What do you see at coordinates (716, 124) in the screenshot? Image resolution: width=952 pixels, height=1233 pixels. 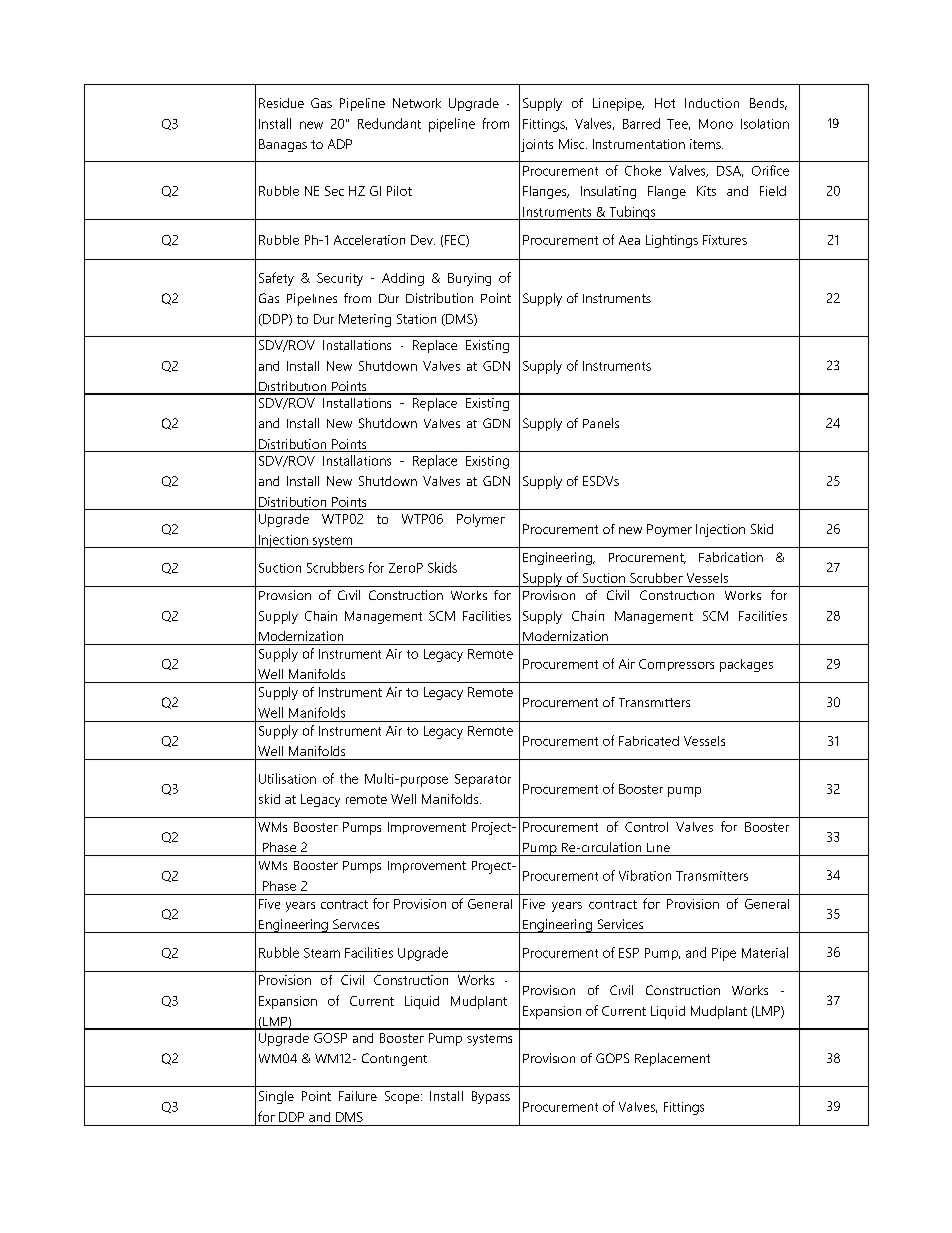 I see `Mono` at bounding box center [716, 124].
